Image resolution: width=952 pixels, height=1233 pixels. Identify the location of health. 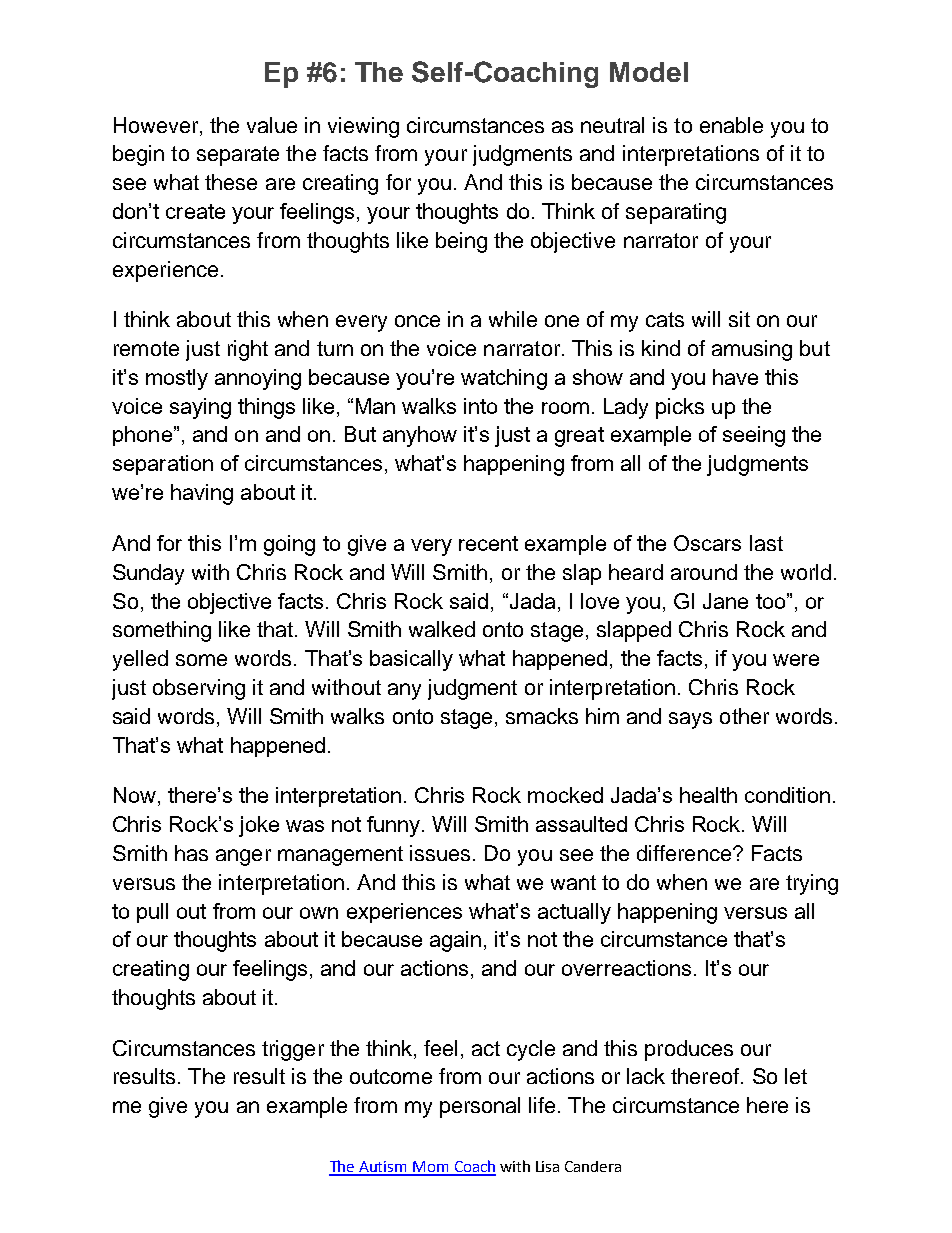
(708, 795).
